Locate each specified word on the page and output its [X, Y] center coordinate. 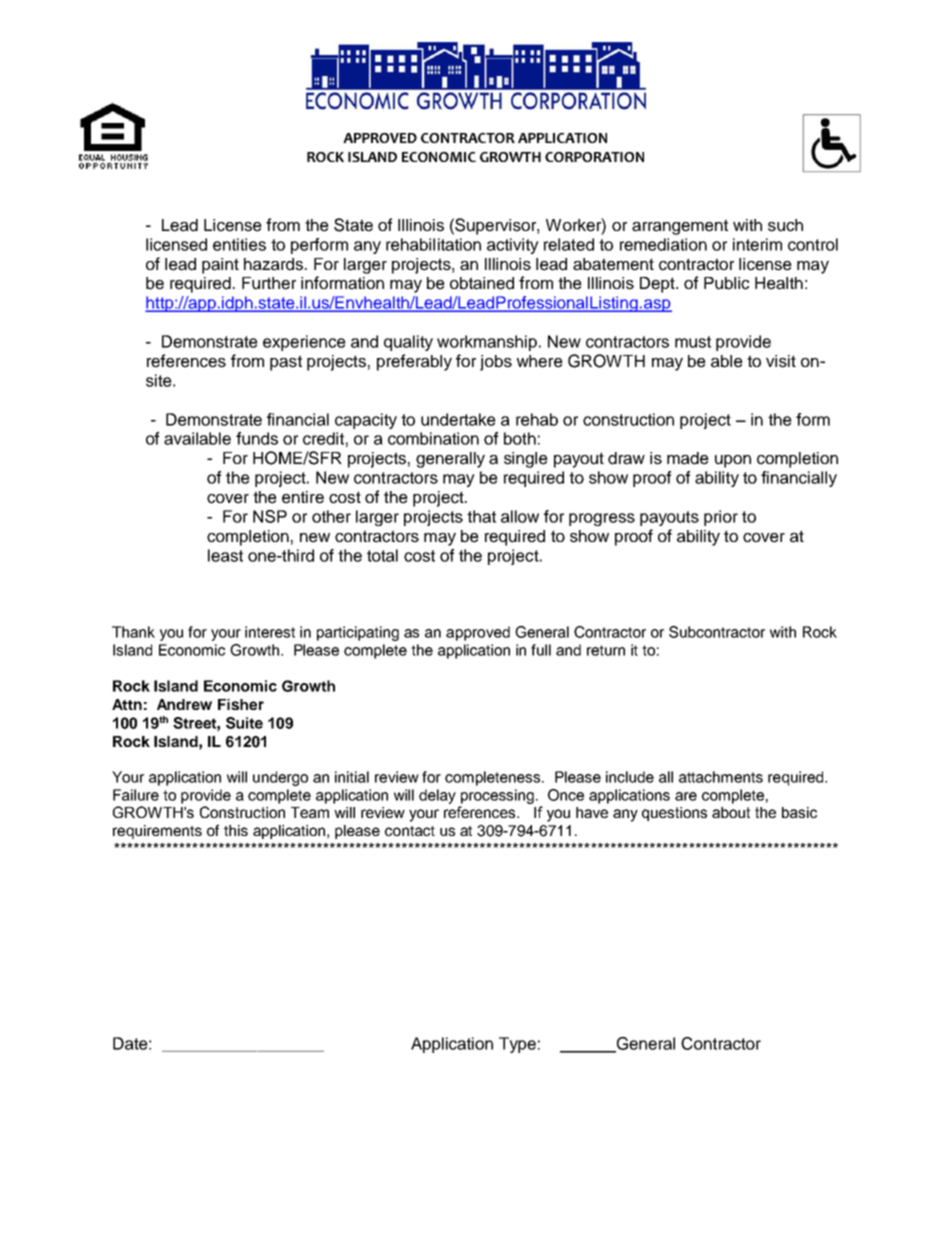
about [731, 812]
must [693, 342]
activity [513, 246]
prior [721, 518]
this [236, 830]
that [481, 516]
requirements [157, 832]
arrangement [680, 227]
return [606, 650]
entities [239, 244]
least [225, 555]
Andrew [184, 704]
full [541, 650]
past [286, 363]
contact [410, 831]
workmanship [487, 343]
